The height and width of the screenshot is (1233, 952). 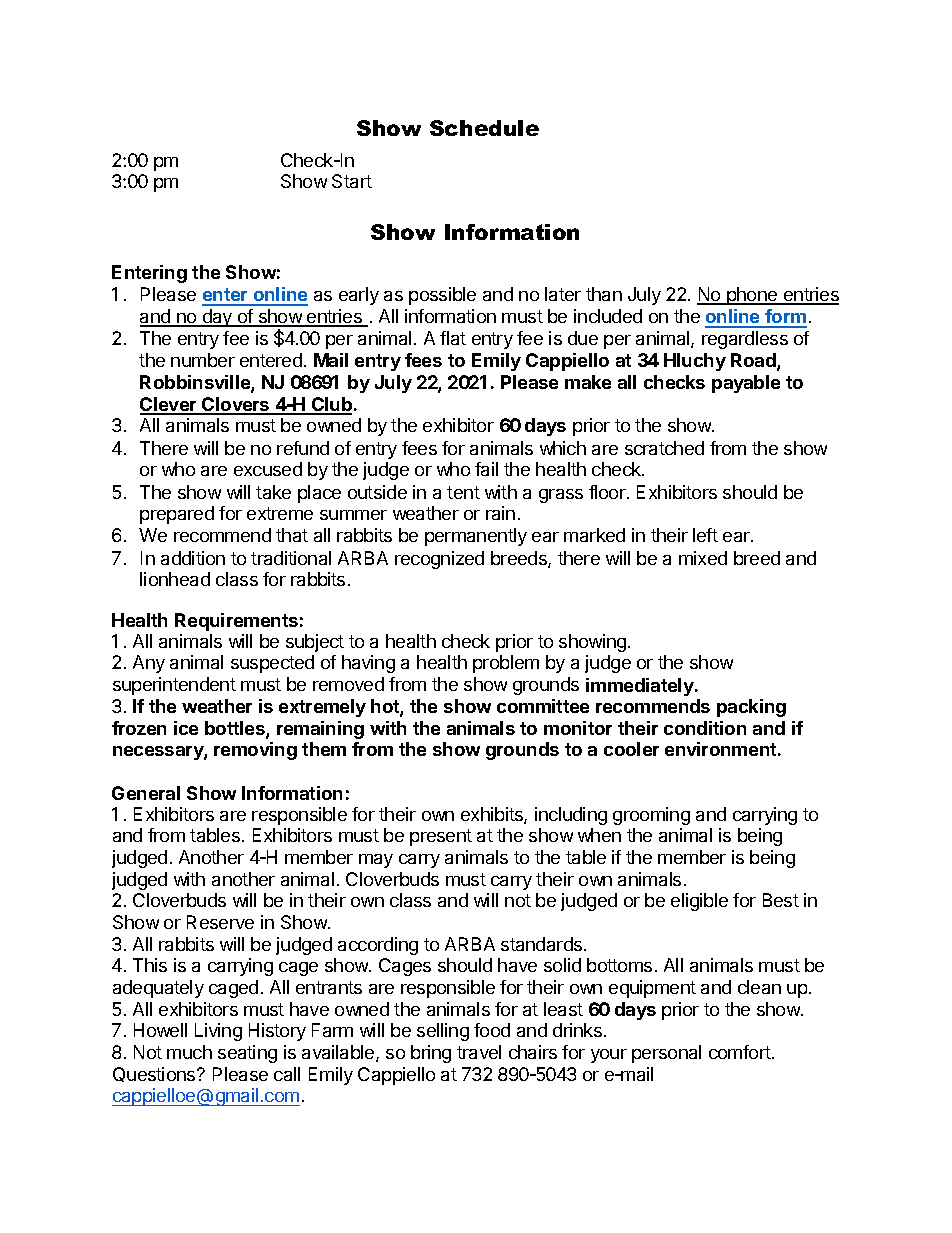 I want to click on mixed, so click(x=703, y=558).
